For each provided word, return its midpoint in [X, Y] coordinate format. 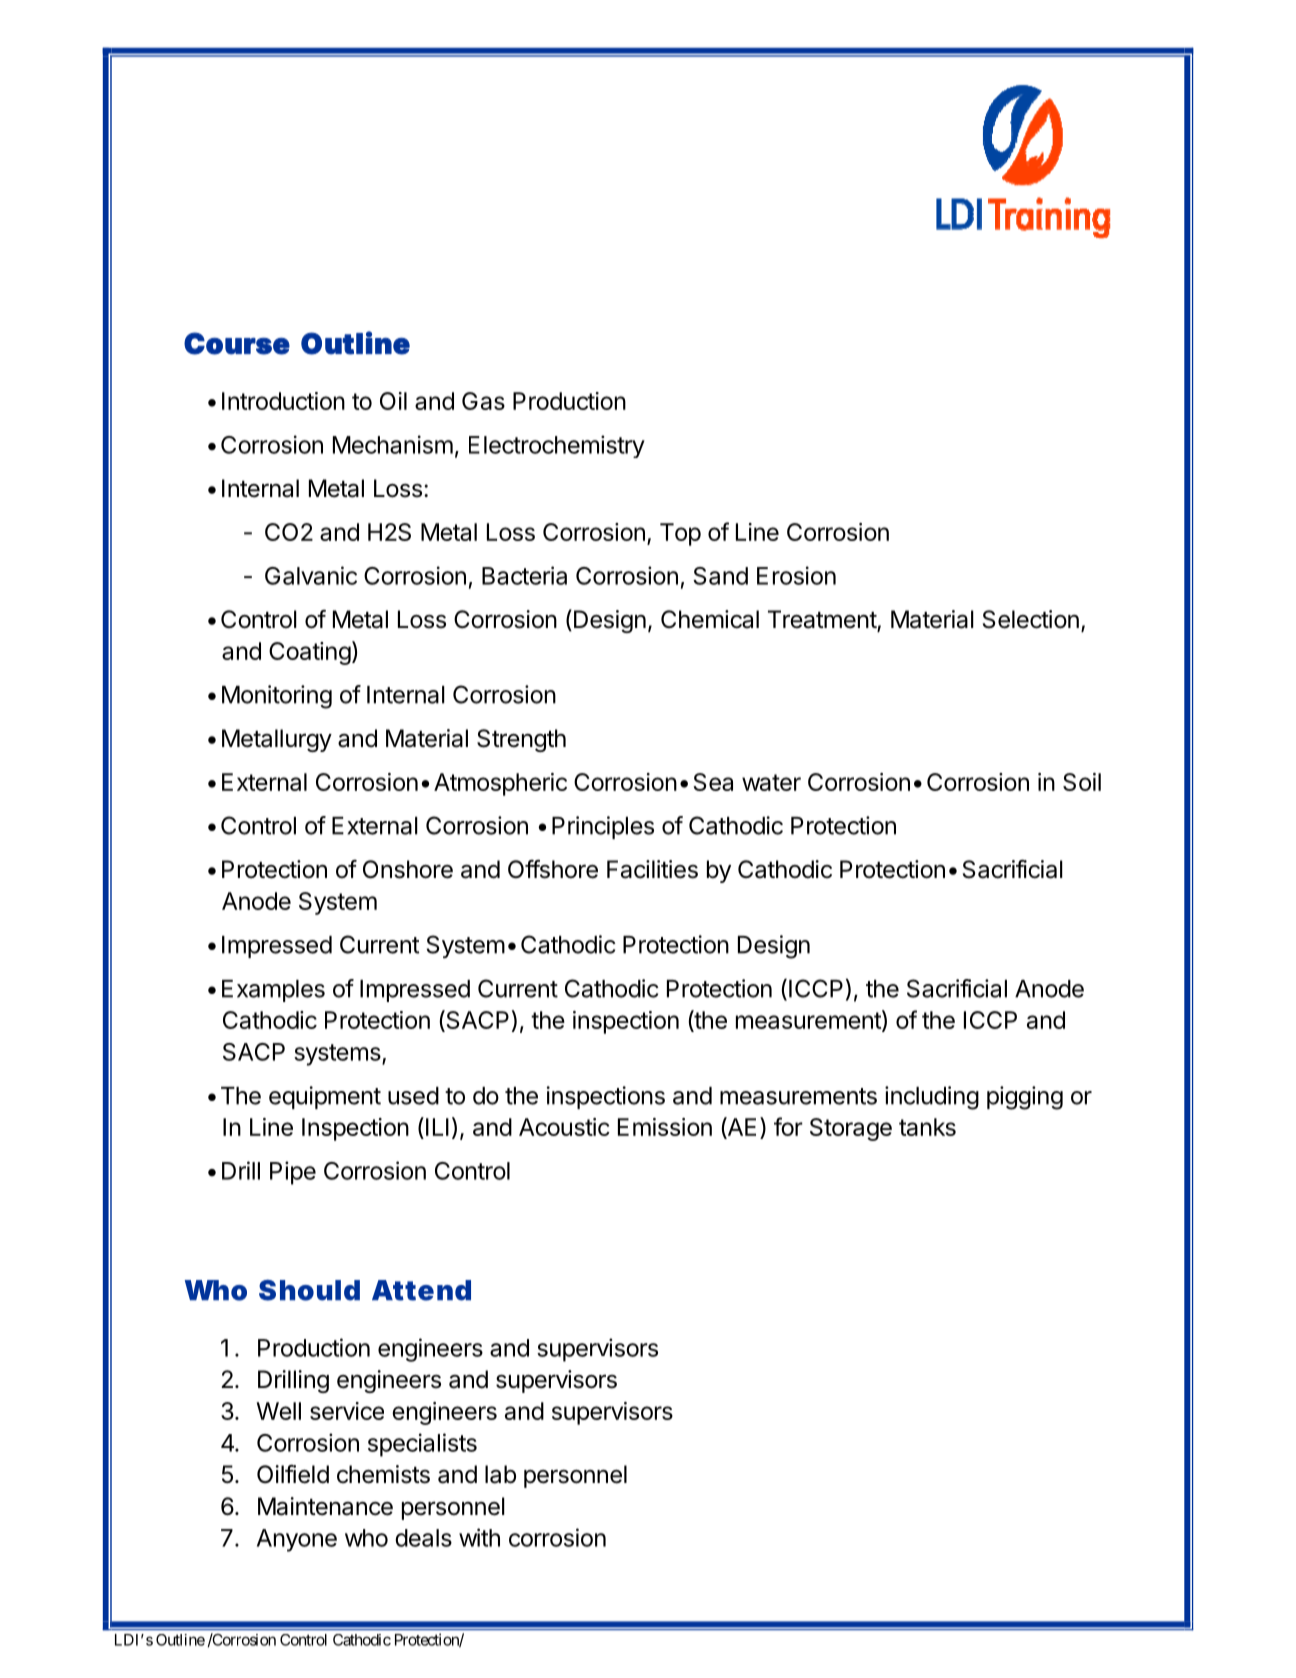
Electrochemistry [557, 446]
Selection [1031, 619]
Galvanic [311, 575]
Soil [1082, 782]
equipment [325, 1097]
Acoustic [564, 1127]
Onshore [408, 869]
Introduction [283, 401]
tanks [927, 1127]
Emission [665, 1127]
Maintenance [325, 1506]
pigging [1025, 1098]
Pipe [293, 1173]
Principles [603, 827]
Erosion [796, 575]
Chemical [710, 619]
